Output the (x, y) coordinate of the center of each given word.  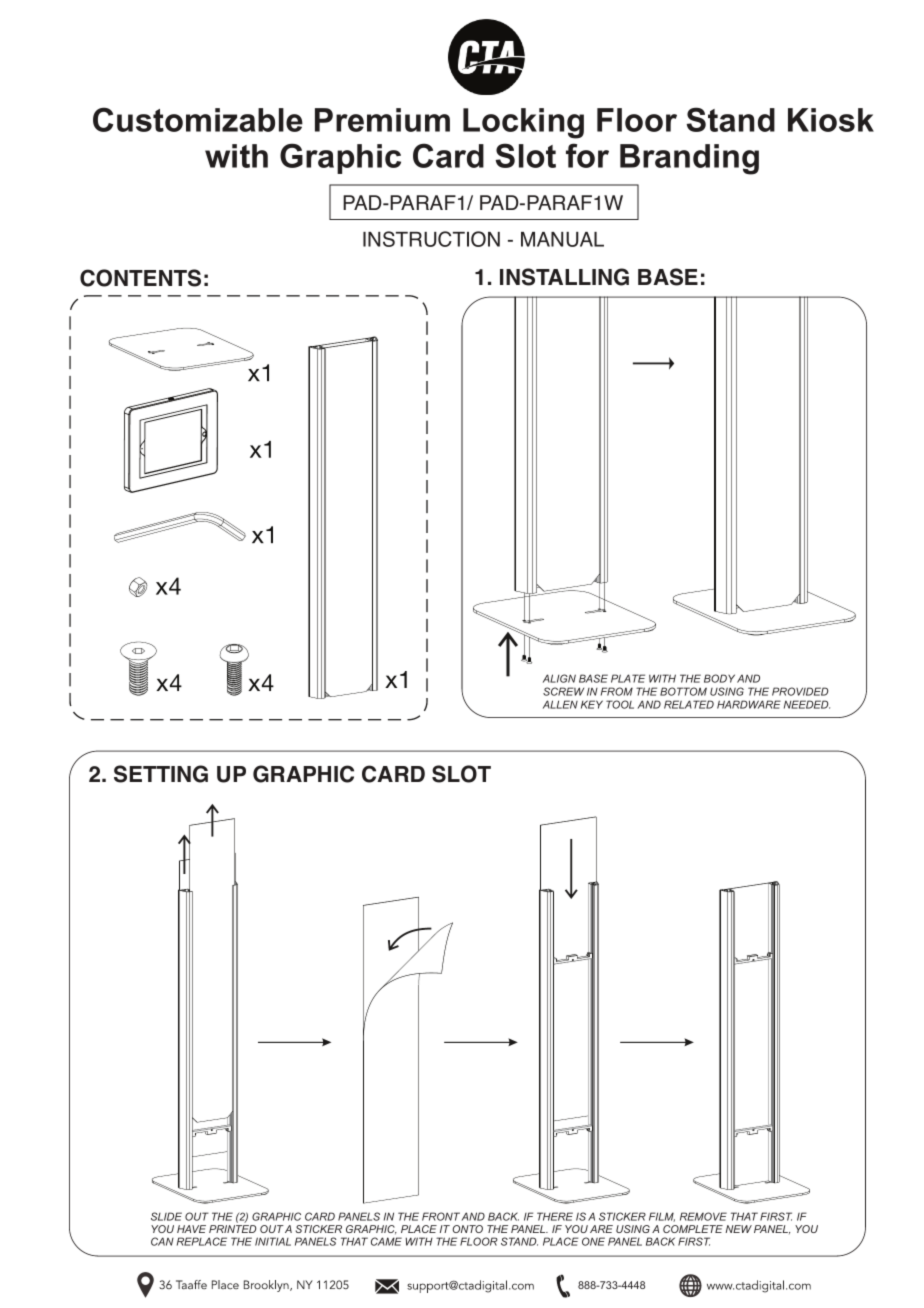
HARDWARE (749, 704)
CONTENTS (140, 278)
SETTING (161, 774)
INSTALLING (564, 277)
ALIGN (559, 678)
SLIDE (166, 1216)
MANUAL (562, 239)
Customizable (198, 119)
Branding (689, 159)
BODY (719, 678)
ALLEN (560, 704)
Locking (523, 123)
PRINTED (232, 1229)
